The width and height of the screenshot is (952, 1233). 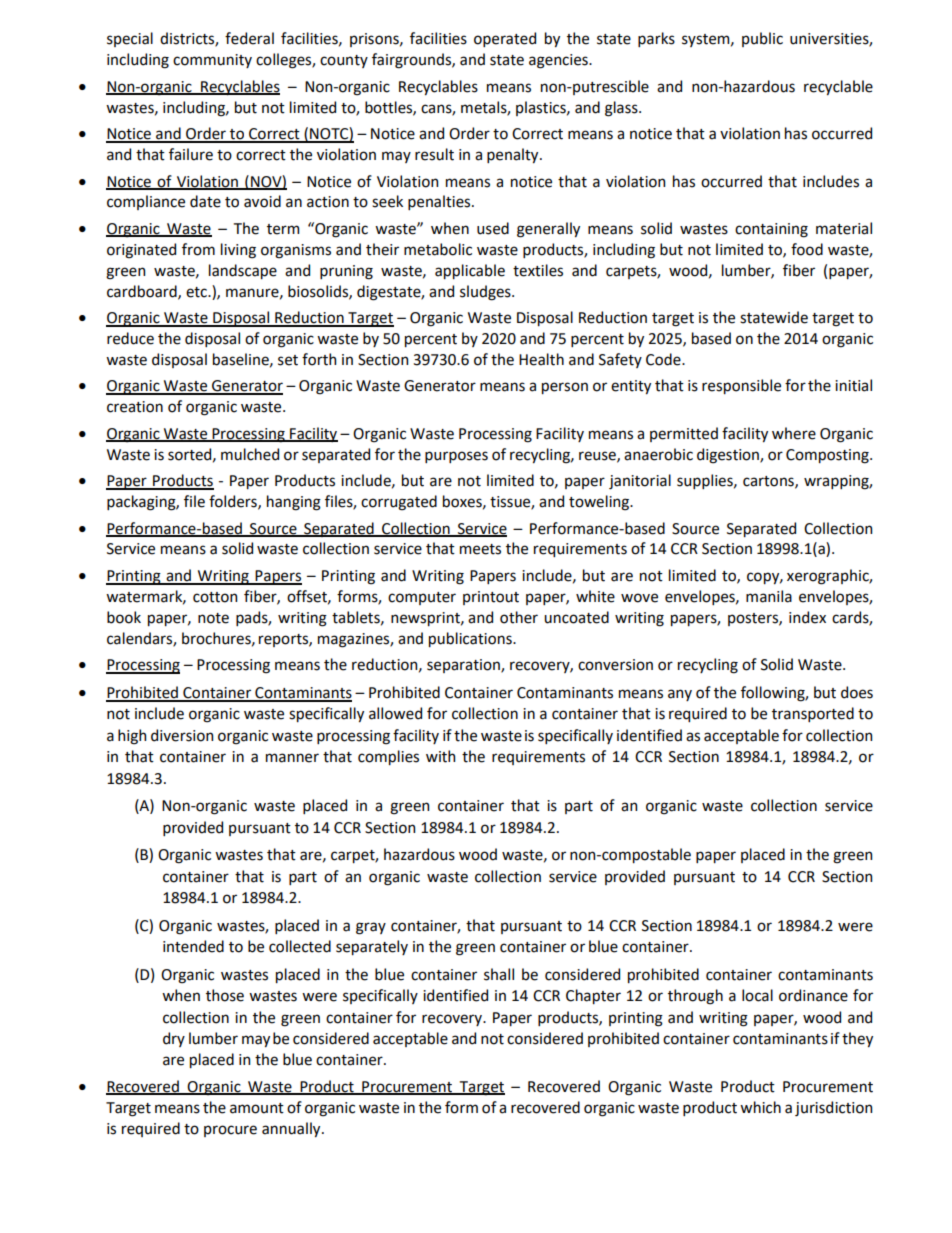 What do you see at coordinates (215, 597) in the screenshot?
I see `cotton` at bounding box center [215, 597].
